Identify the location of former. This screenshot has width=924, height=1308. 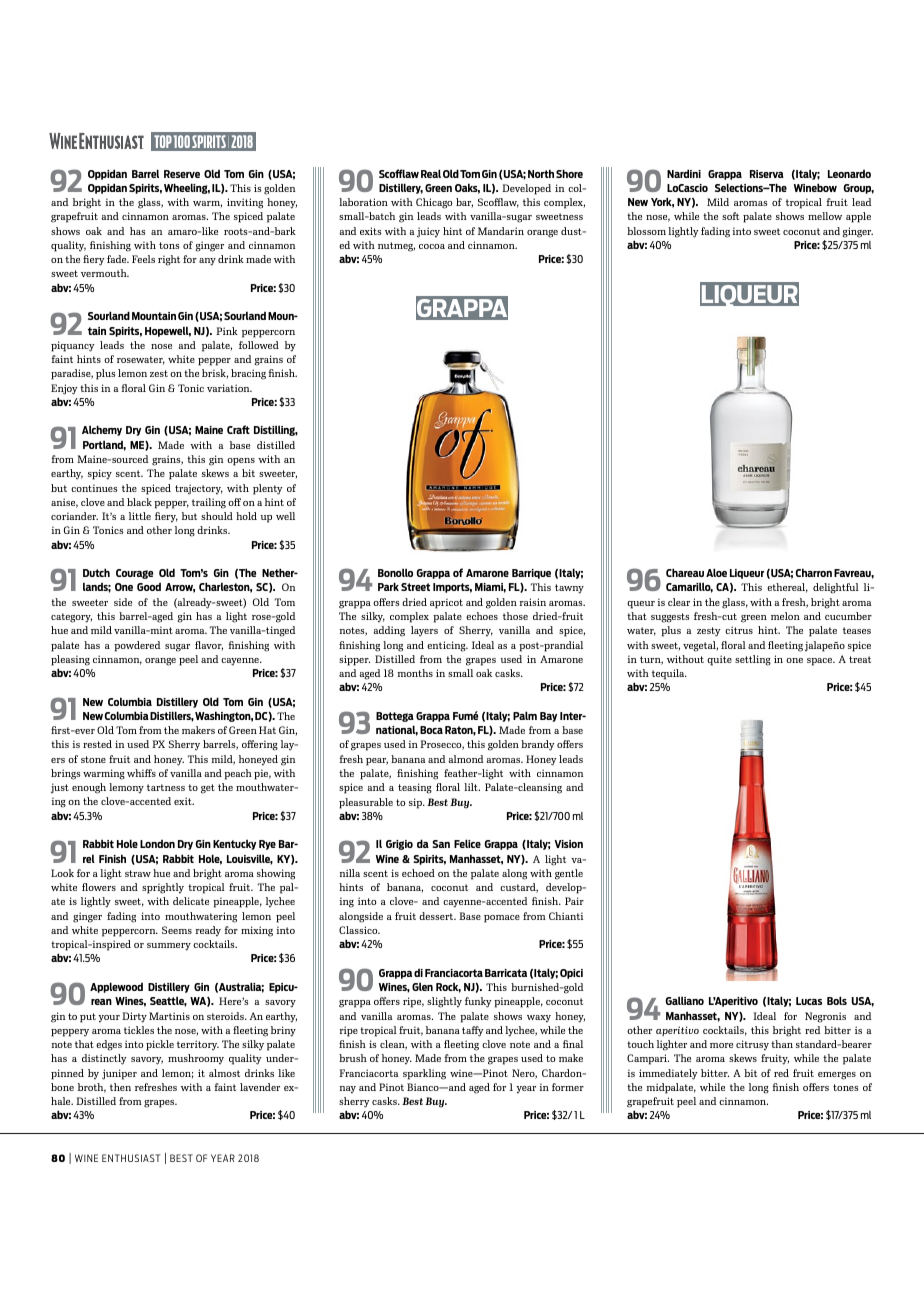
(568, 1087).
